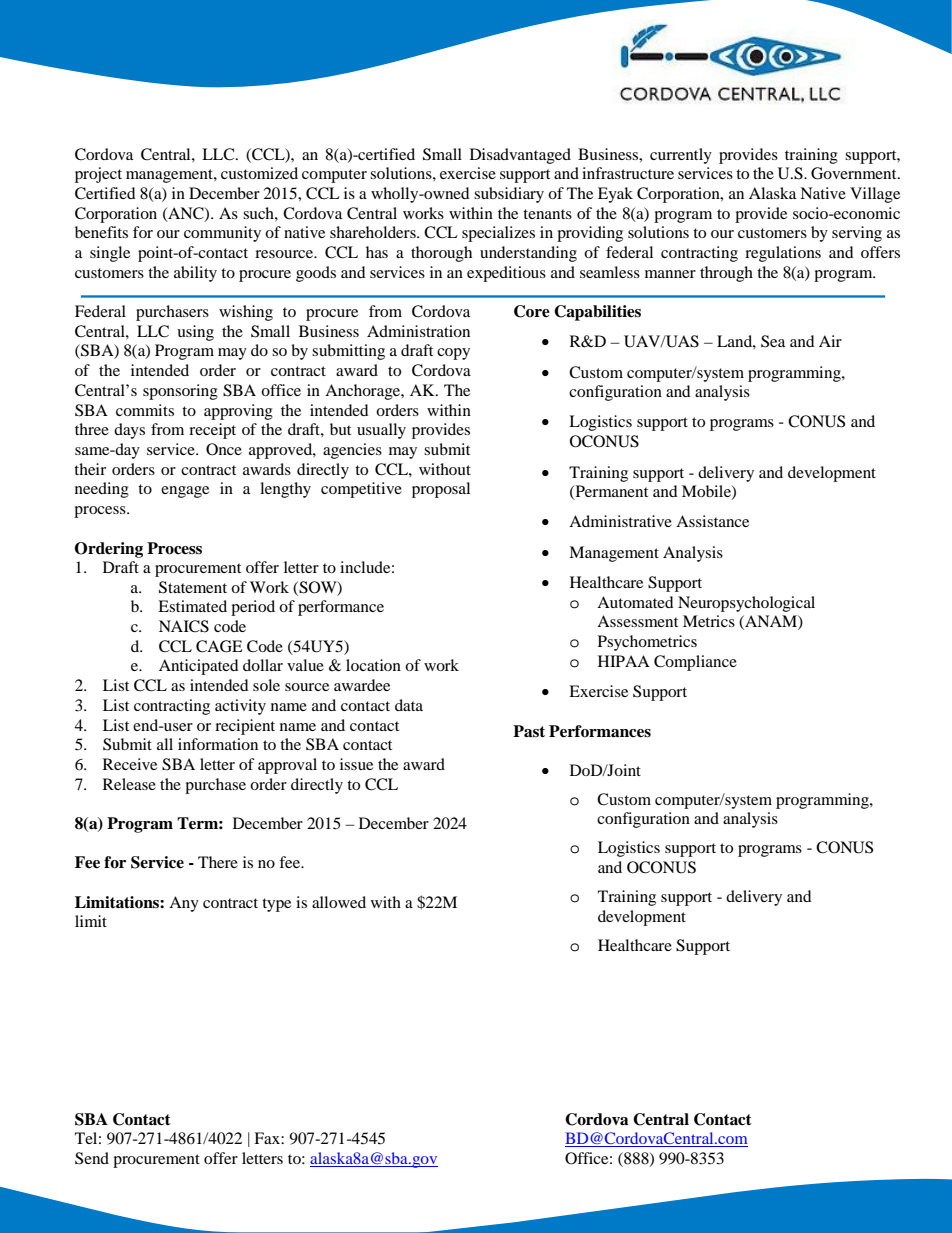 The height and width of the screenshot is (1233, 952). What do you see at coordinates (409, 705) in the screenshot?
I see `data` at bounding box center [409, 705].
